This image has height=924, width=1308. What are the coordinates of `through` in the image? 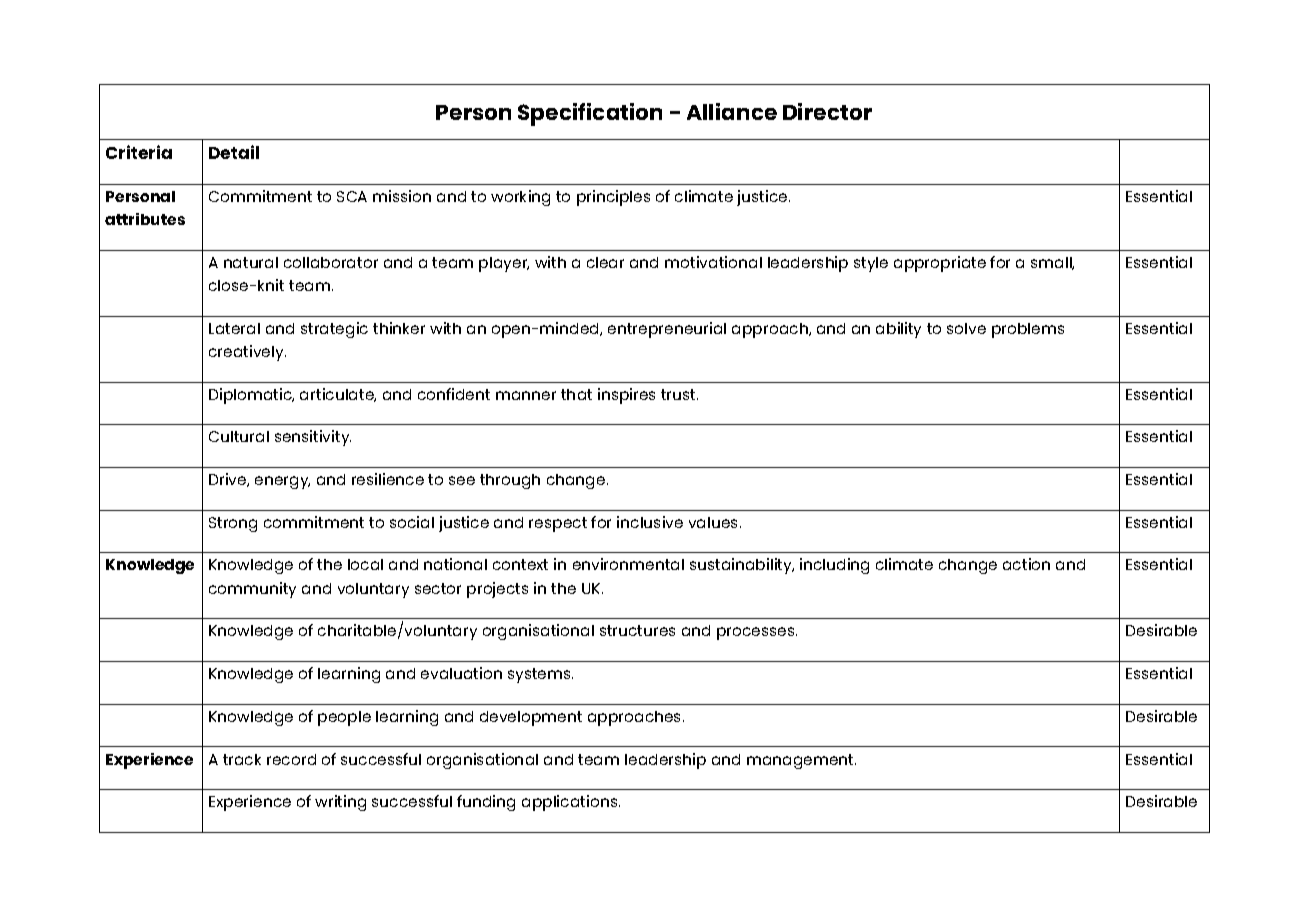 It's located at (510, 481).
